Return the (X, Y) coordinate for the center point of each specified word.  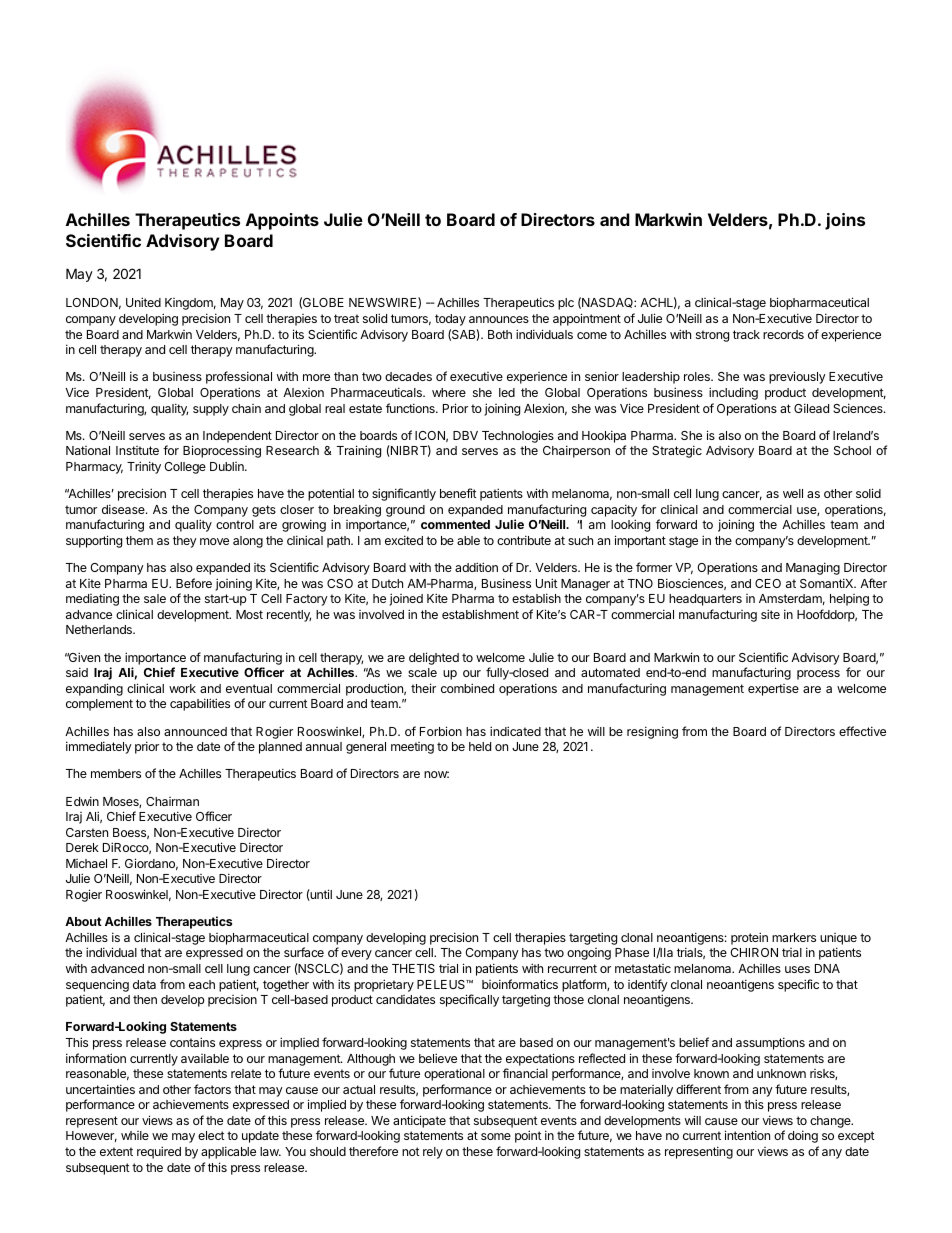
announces (499, 319)
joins (845, 221)
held (480, 746)
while (135, 1135)
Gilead (811, 408)
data (144, 984)
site (770, 614)
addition (476, 567)
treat (346, 318)
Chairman (172, 801)
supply (211, 410)
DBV (465, 435)
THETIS (413, 968)
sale (155, 598)
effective (862, 731)
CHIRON (754, 952)
